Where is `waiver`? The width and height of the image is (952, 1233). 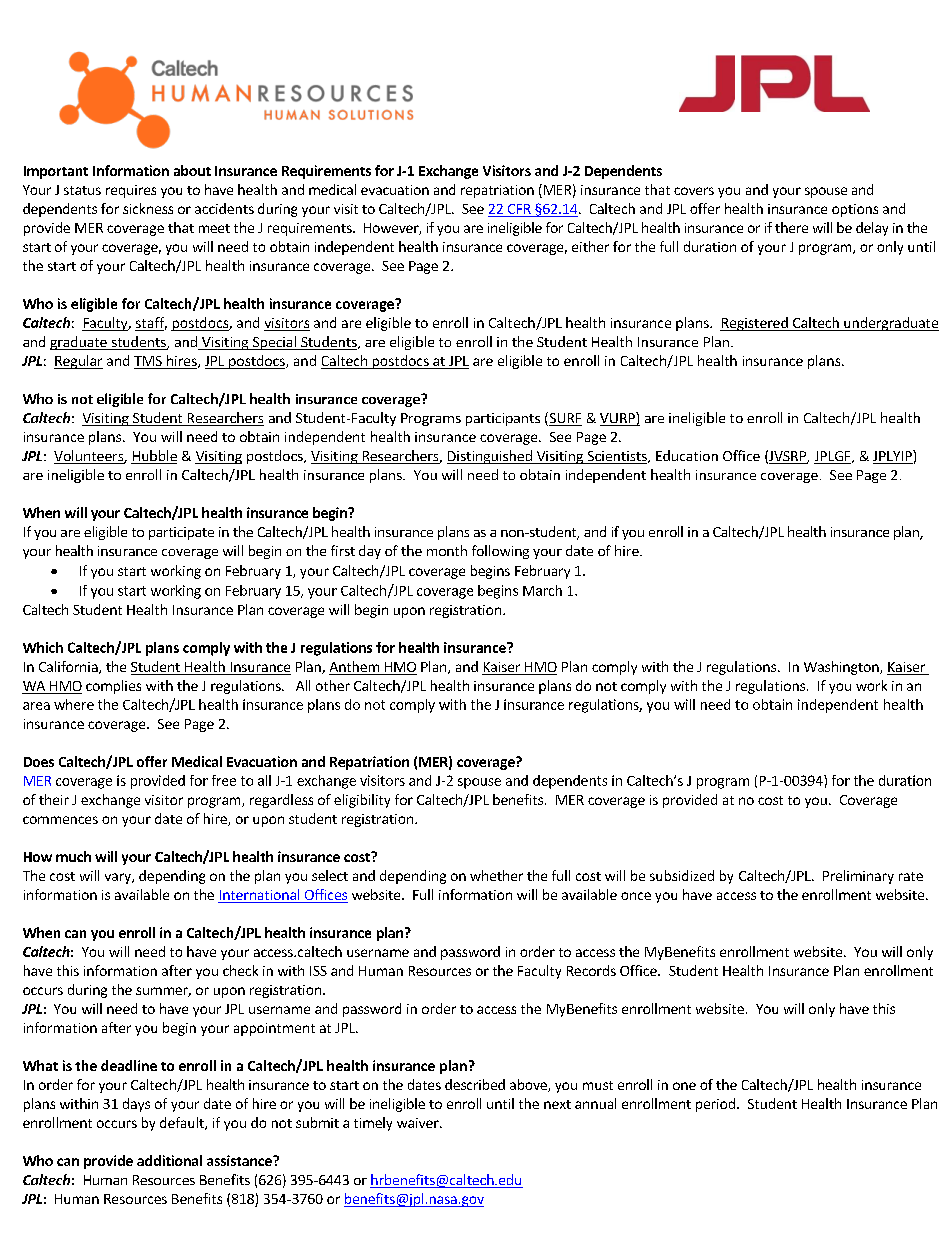 waiver is located at coordinates (419, 1123).
